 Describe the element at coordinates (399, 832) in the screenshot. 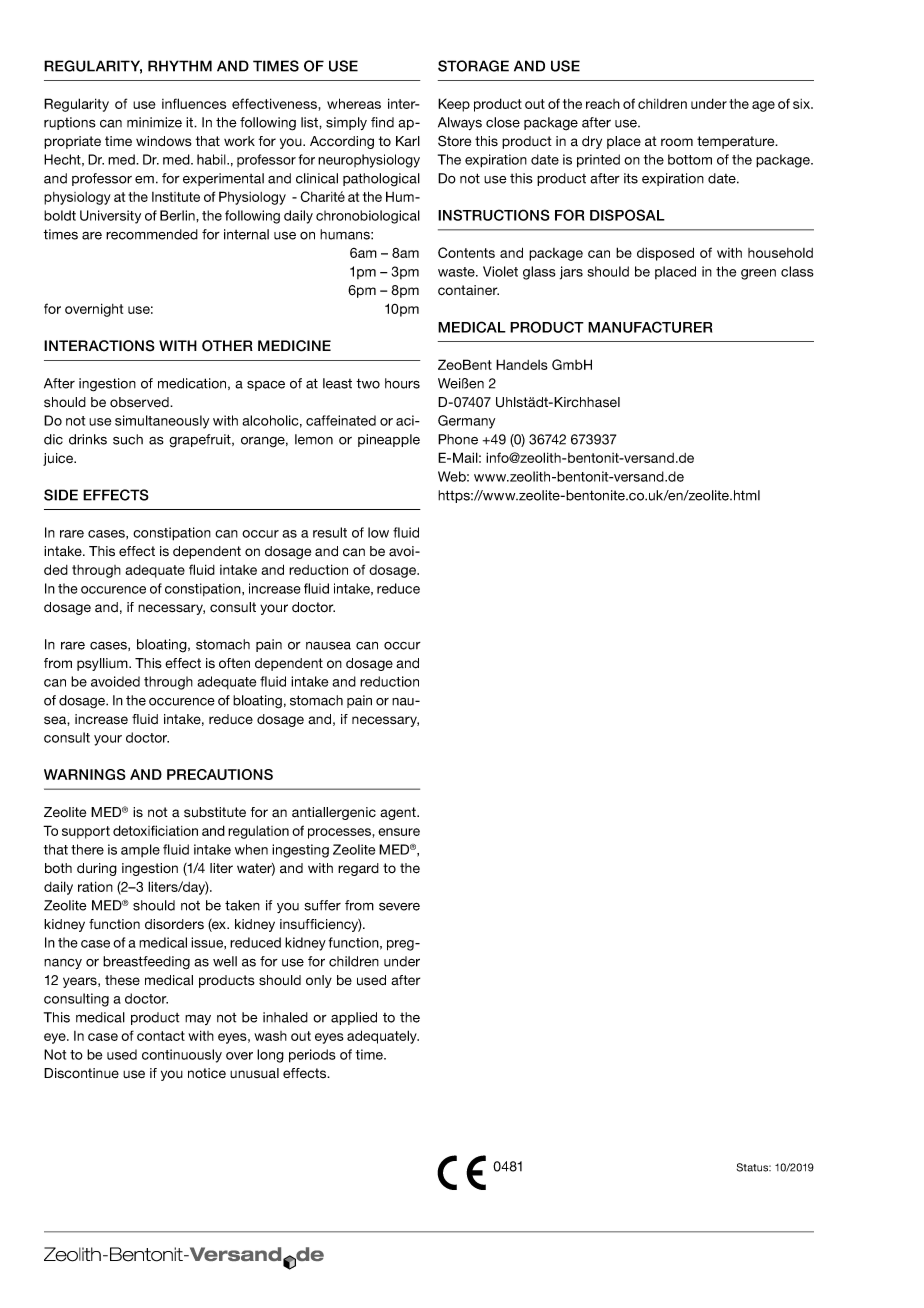

I see `ensure` at that location.
